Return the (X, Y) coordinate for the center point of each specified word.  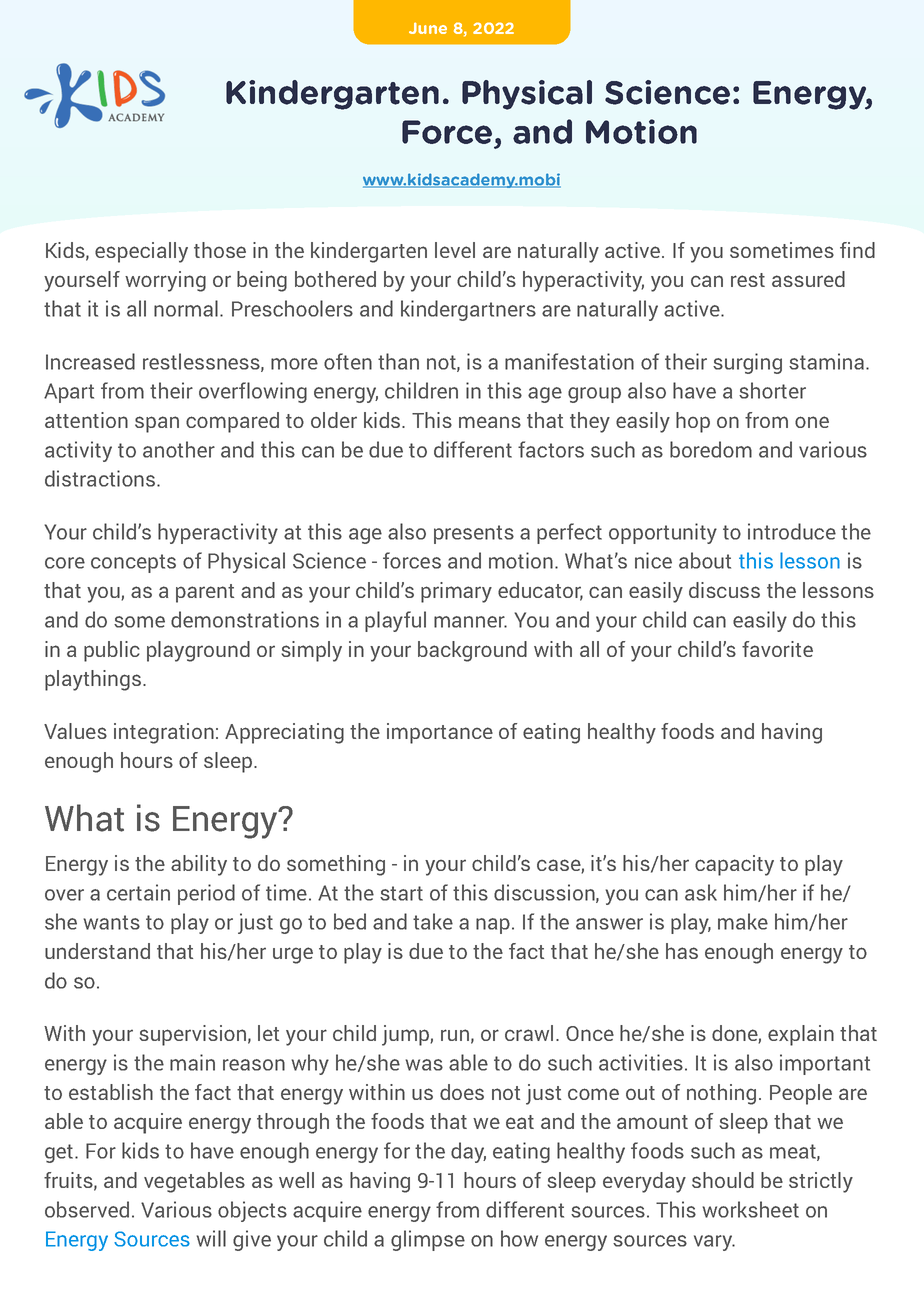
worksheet (750, 1209)
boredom (711, 449)
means (490, 422)
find (857, 250)
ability (199, 865)
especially (141, 252)
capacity (734, 865)
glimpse (428, 1240)
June (428, 28)
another (179, 449)
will (211, 1238)
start (401, 893)
